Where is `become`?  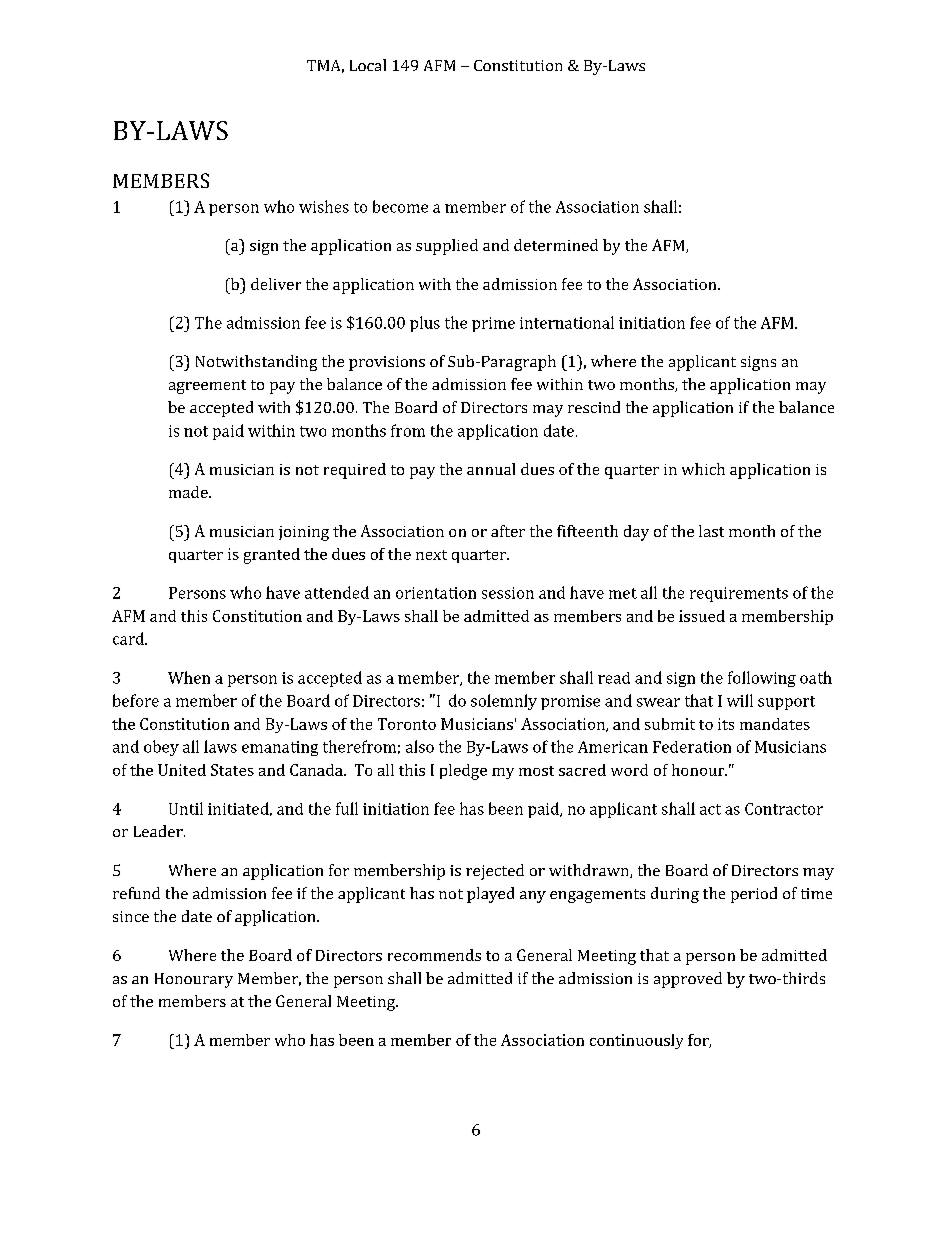 become is located at coordinates (400, 206).
